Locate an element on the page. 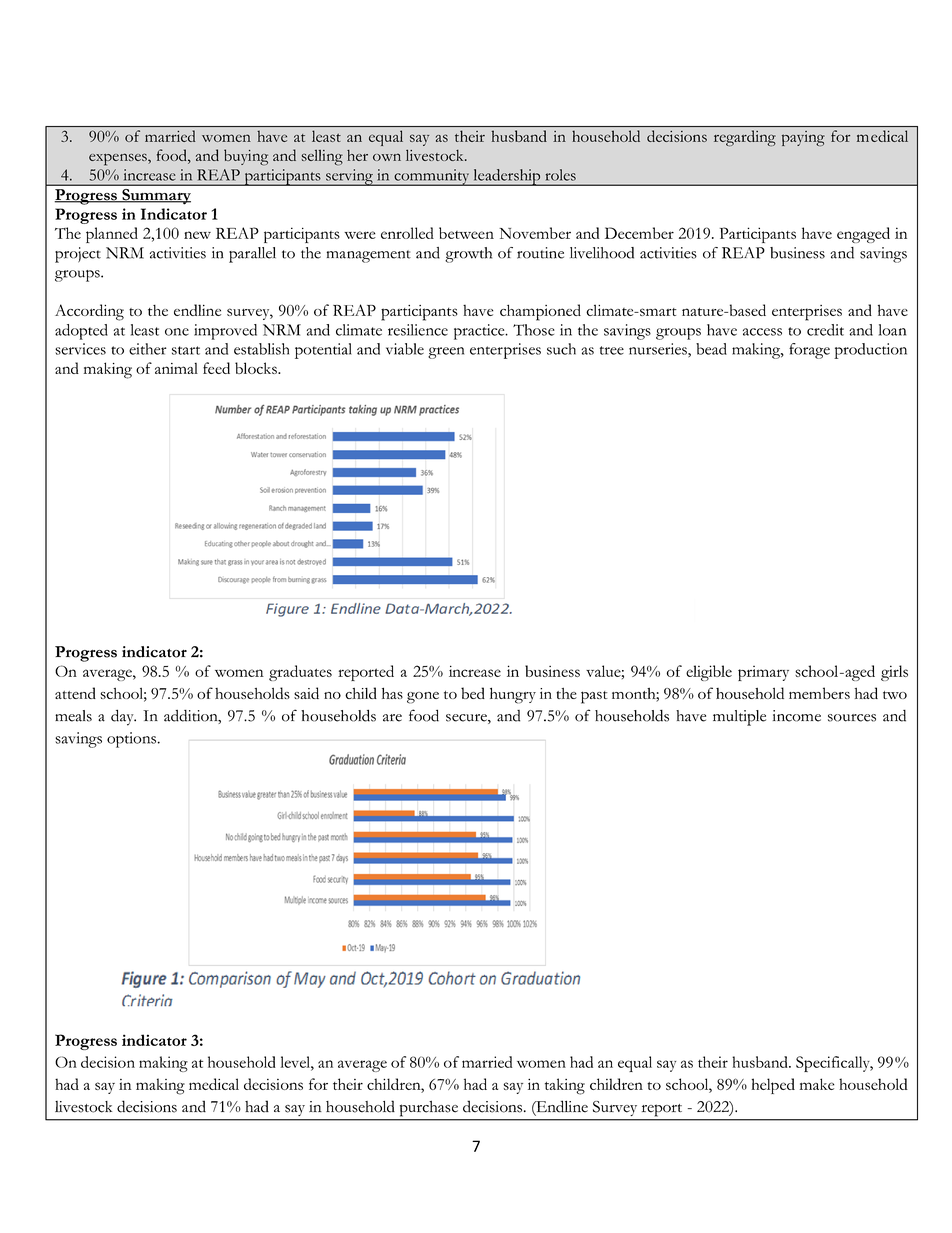  taking is located at coordinates (565, 1086).
